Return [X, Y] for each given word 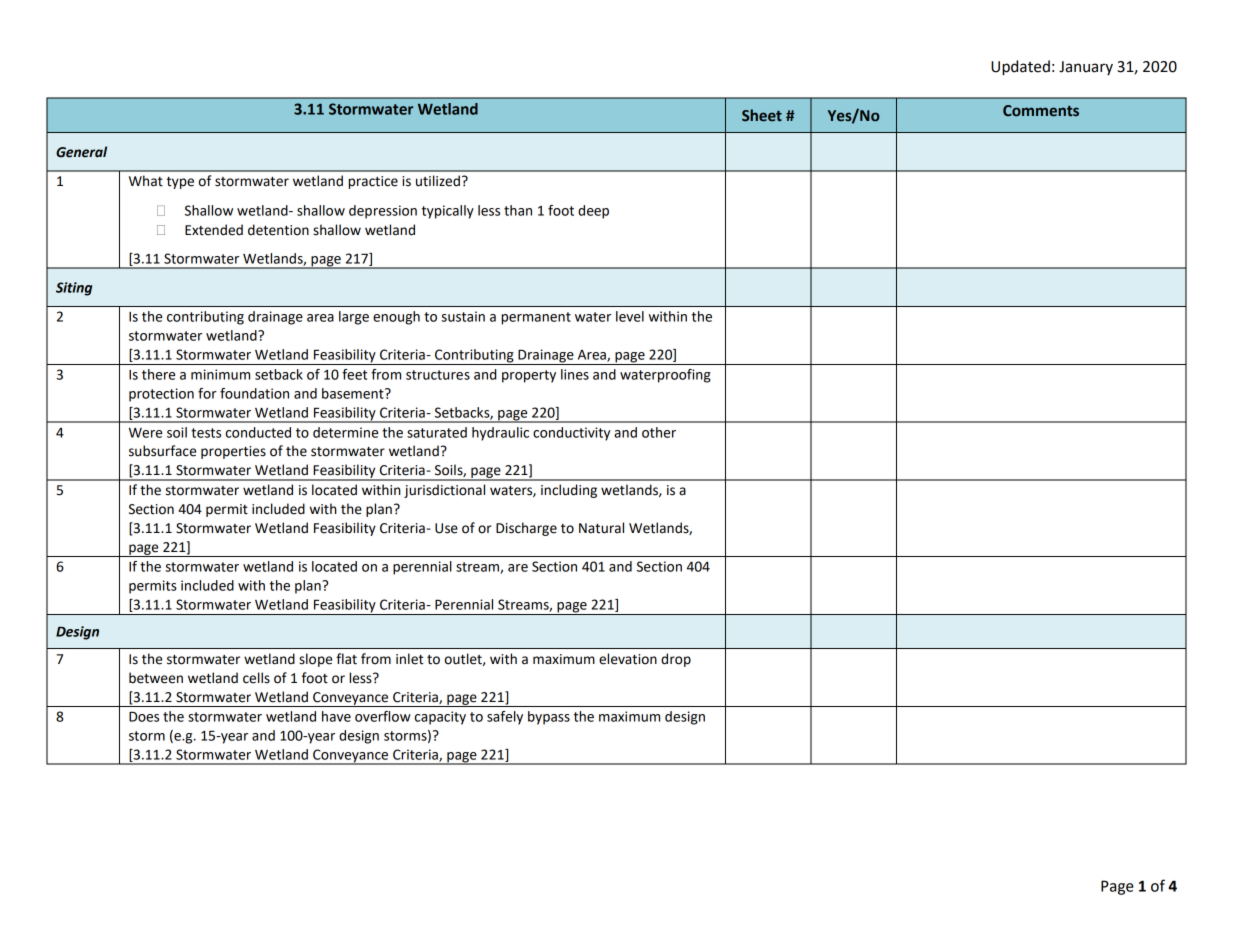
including [569, 491]
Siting [74, 289]
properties [233, 452]
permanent [536, 318]
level [630, 316]
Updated [1020, 68]
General [81, 152]
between [156, 678]
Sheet [762, 115]
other [659, 432]
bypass [549, 718]
